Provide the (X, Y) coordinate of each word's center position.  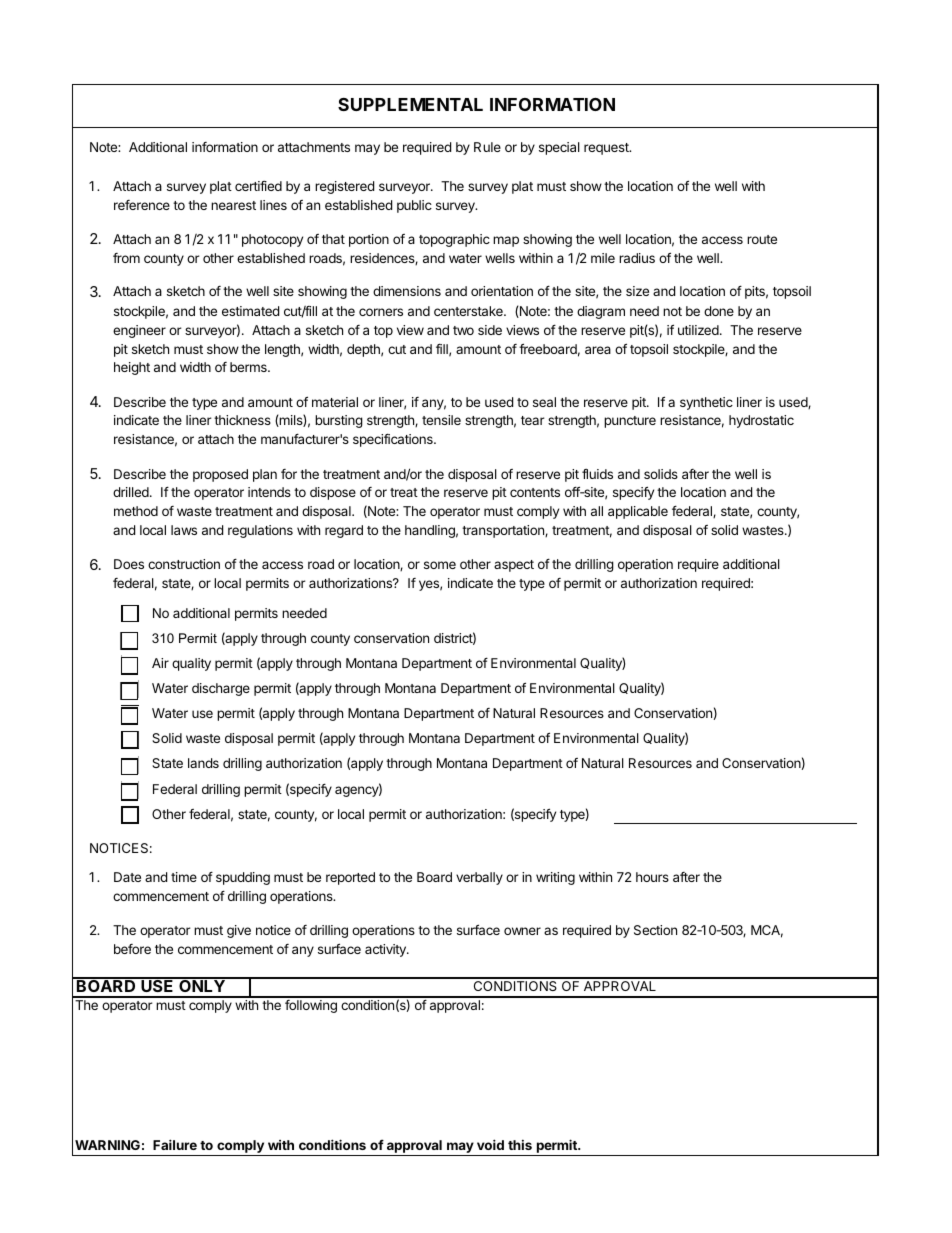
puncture (630, 422)
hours (652, 877)
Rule (487, 147)
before (132, 949)
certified (258, 186)
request (607, 149)
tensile (441, 420)
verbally (479, 878)
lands (203, 763)
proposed (220, 475)
